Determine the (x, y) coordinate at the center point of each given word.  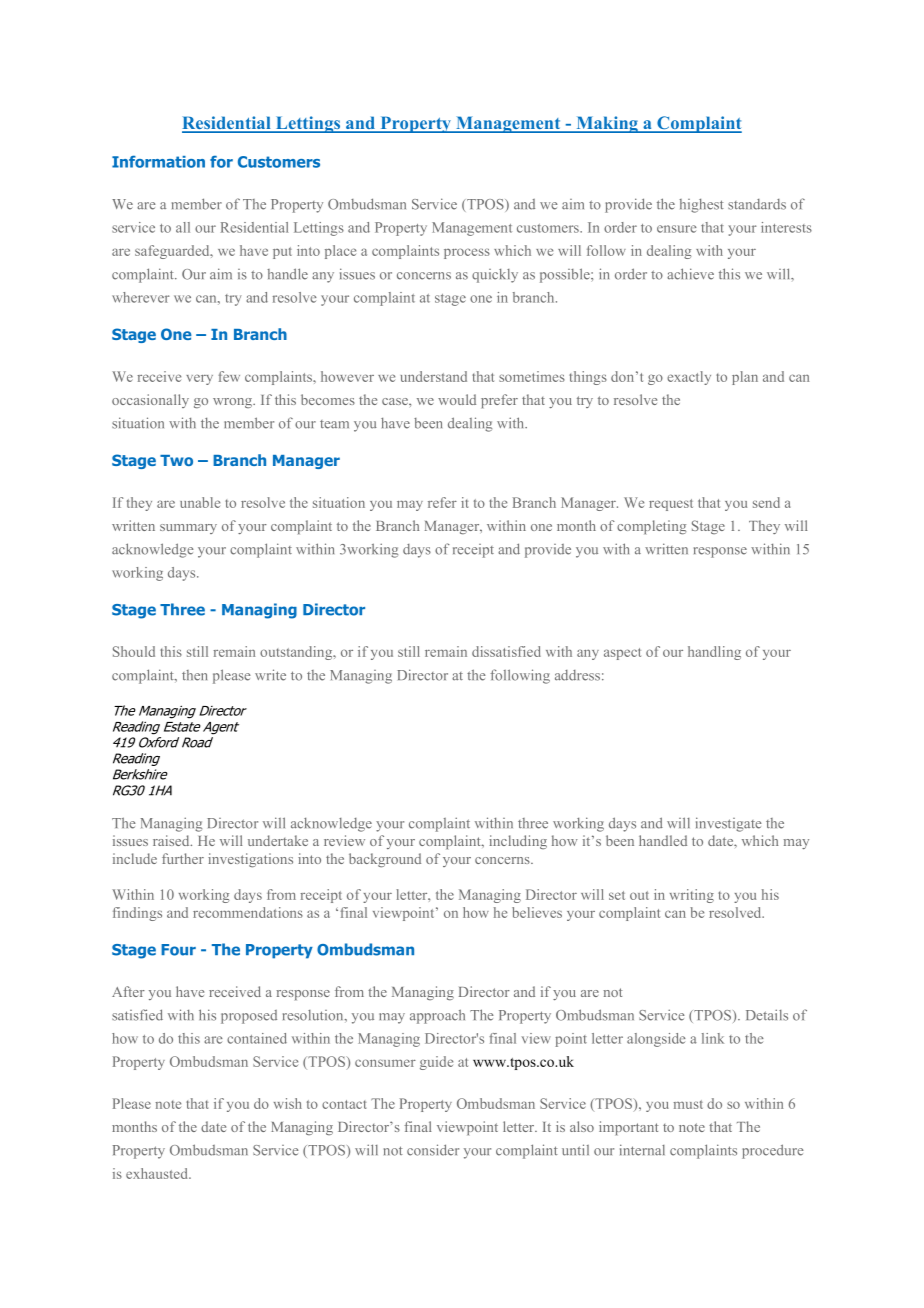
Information (158, 161)
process (467, 253)
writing (692, 896)
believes (537, 912)
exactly (689, 378)
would (457, 399)
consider (433, 1150)
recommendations (248, 912)
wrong (233, 403)
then (194, 675)
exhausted (158, 1173)
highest (701, 206)
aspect (622, 654)
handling (714, 653)
